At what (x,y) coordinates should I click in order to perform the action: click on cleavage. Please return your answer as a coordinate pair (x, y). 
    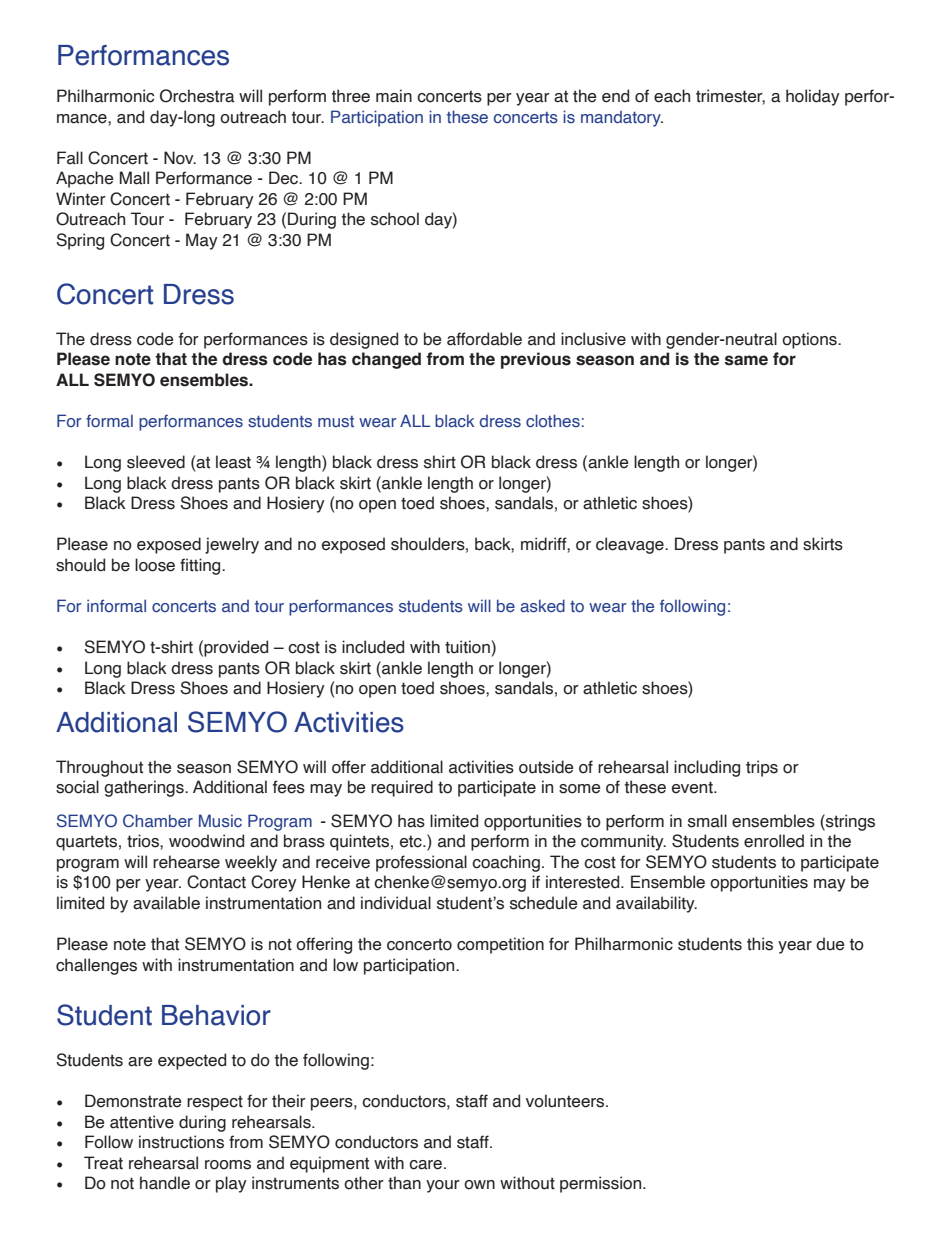
    Looking at the image, I should click on (631, 545).
